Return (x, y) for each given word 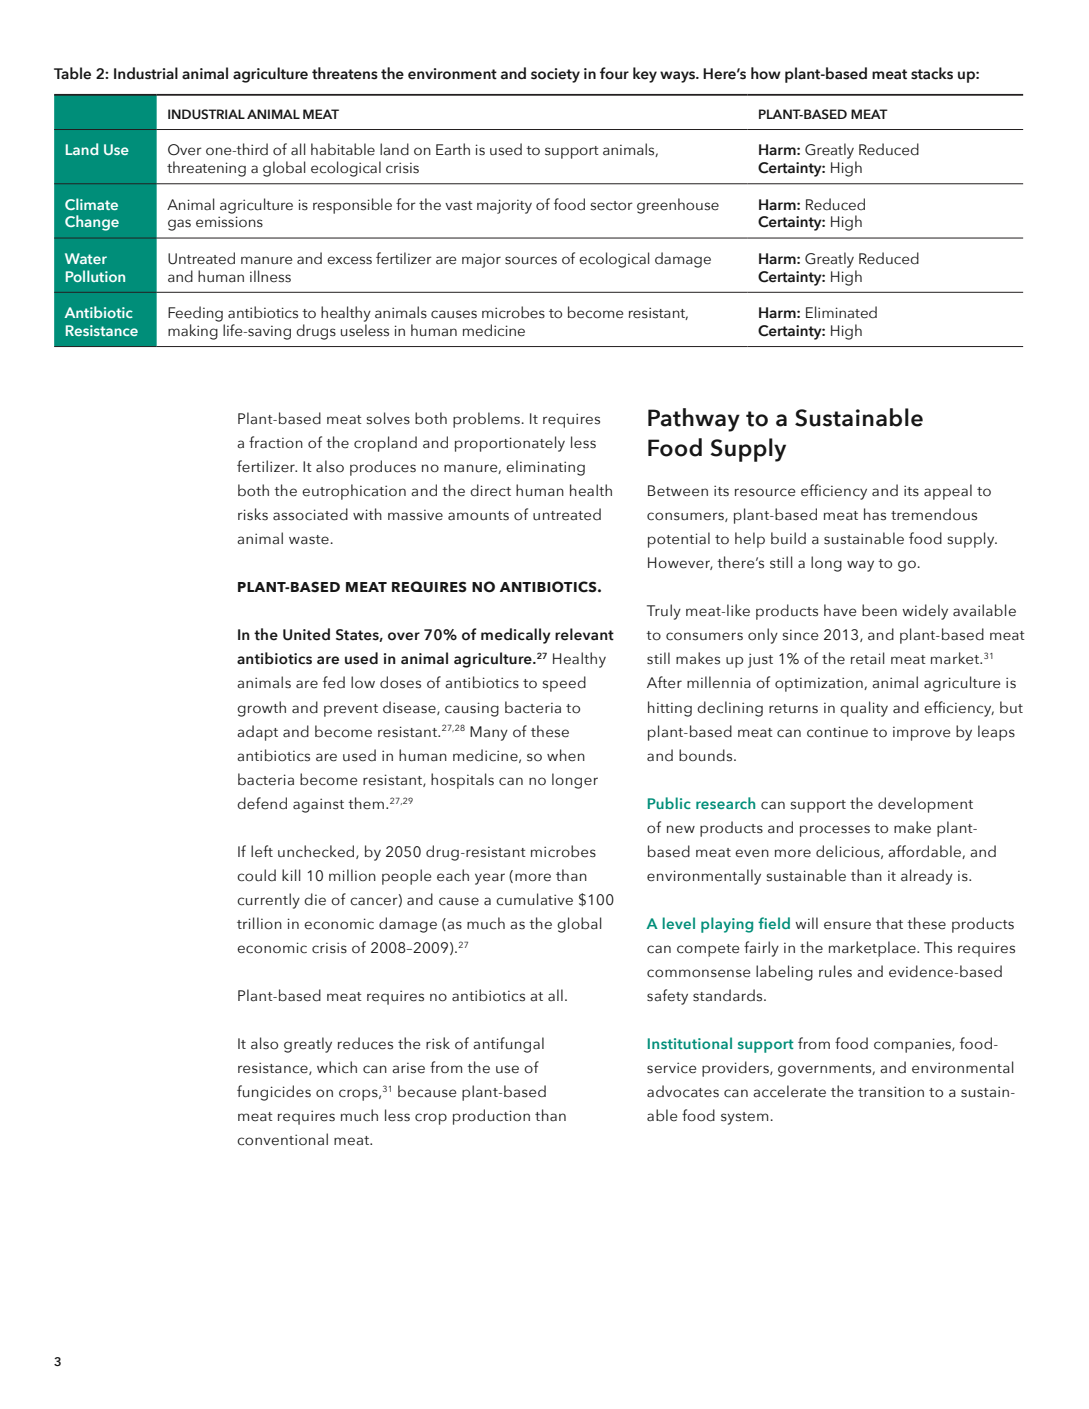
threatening (206, 169)
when (566, 755)
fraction (276, 442)
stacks (932, 73)
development (925, 805)
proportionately (510, 444)
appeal (948, 492)
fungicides (274, 1093)
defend (262, 803)
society (555, 75)
